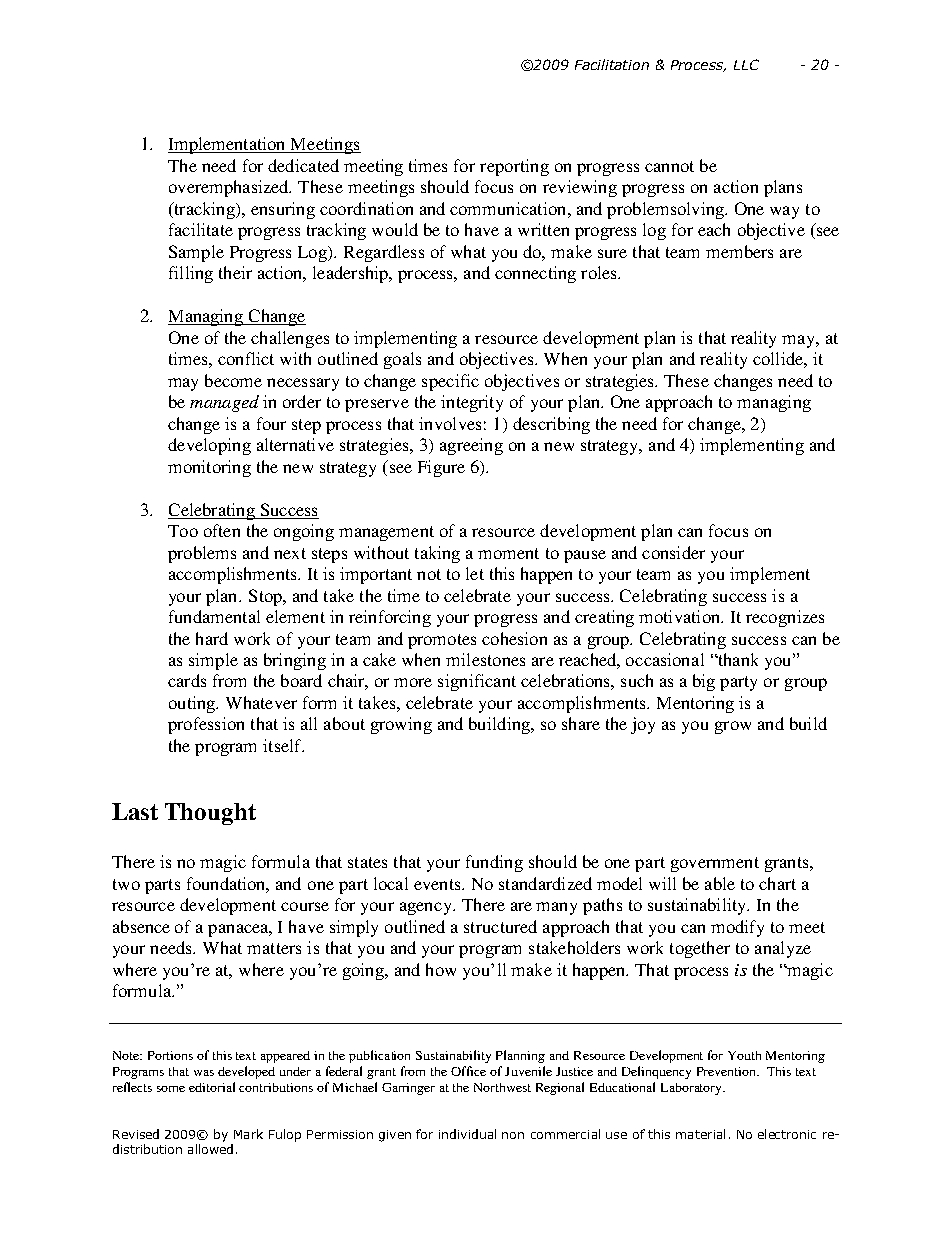  What do you see at coordinates (643, 725) in the image?
I see `joy` at bounding box center [643, 725].
